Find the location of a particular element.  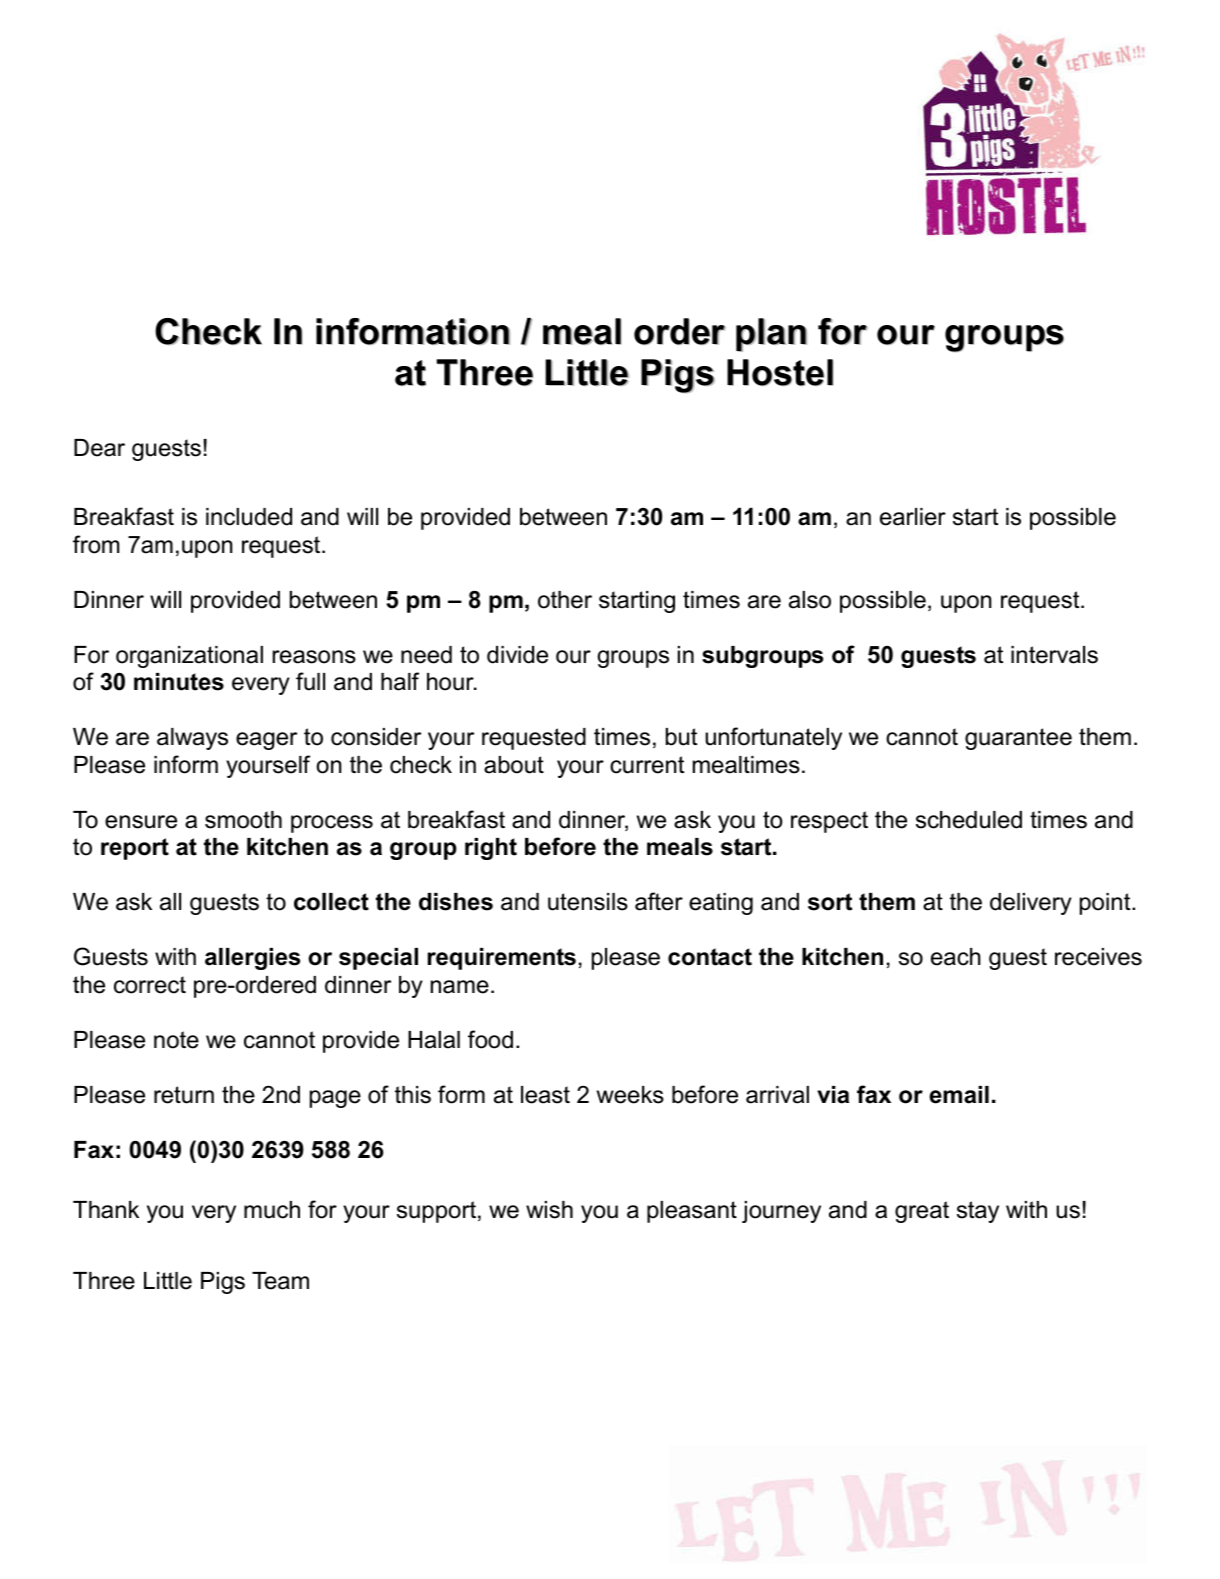

but is located at coordinates (681, 737).
